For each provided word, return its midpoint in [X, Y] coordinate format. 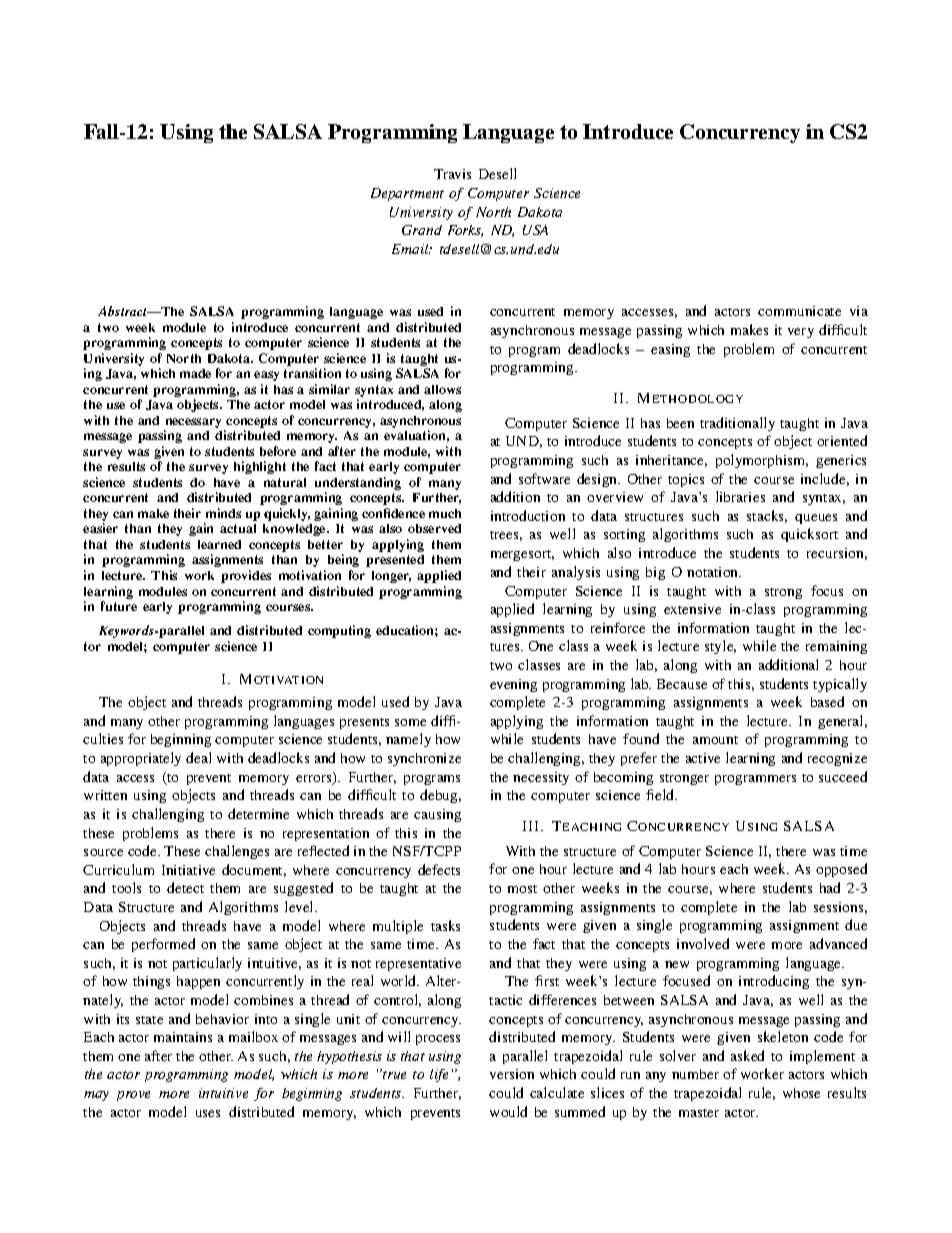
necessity [541, 778]
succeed [843, 776]
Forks [465, 231]
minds [223, 513]
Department [407, 194]
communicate [799, 311]
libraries [740, 496]
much [445, 513]
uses [208, 1113]
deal [198, 757]
